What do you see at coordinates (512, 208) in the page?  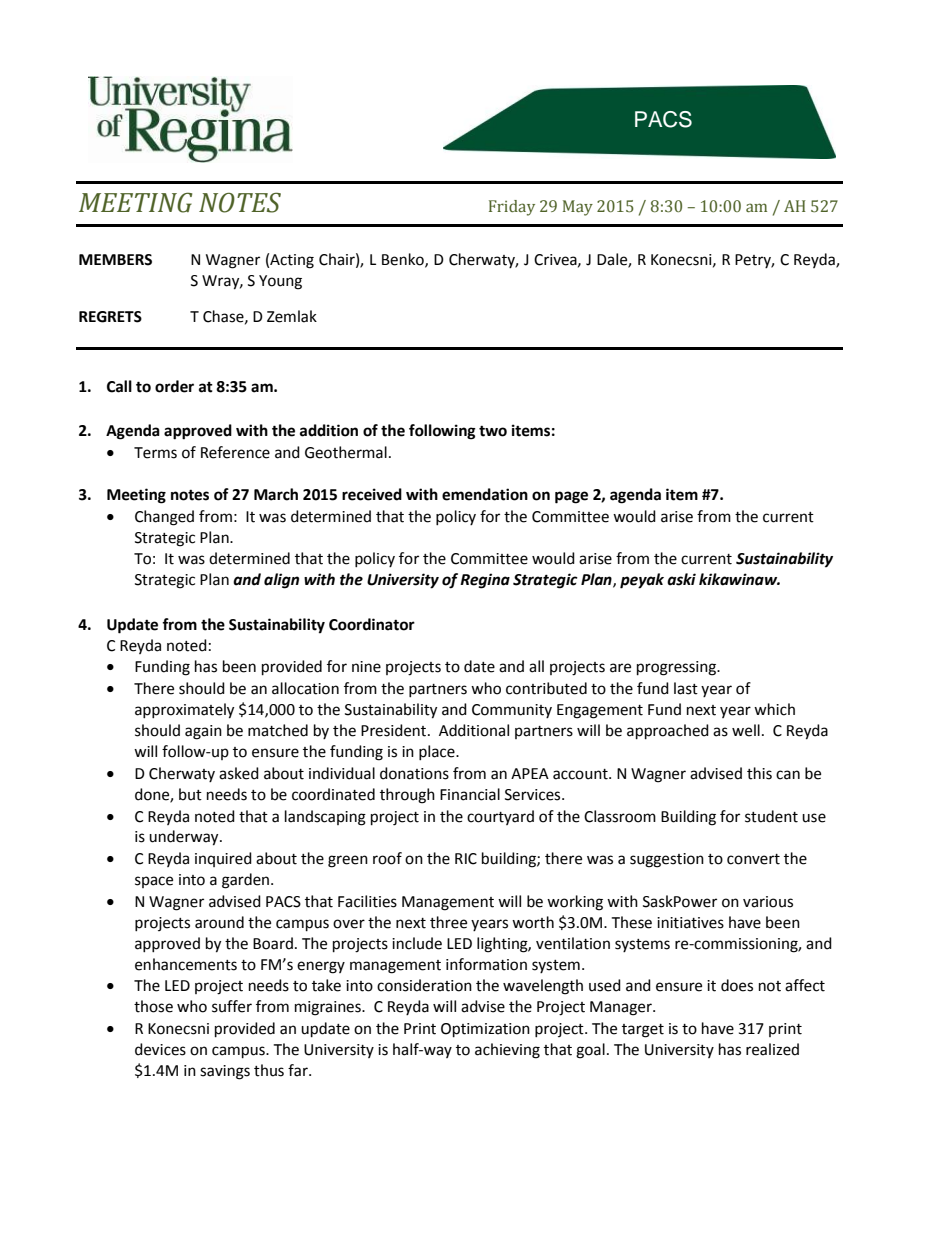 I see `Friday` at bounding box center [512, 208].
